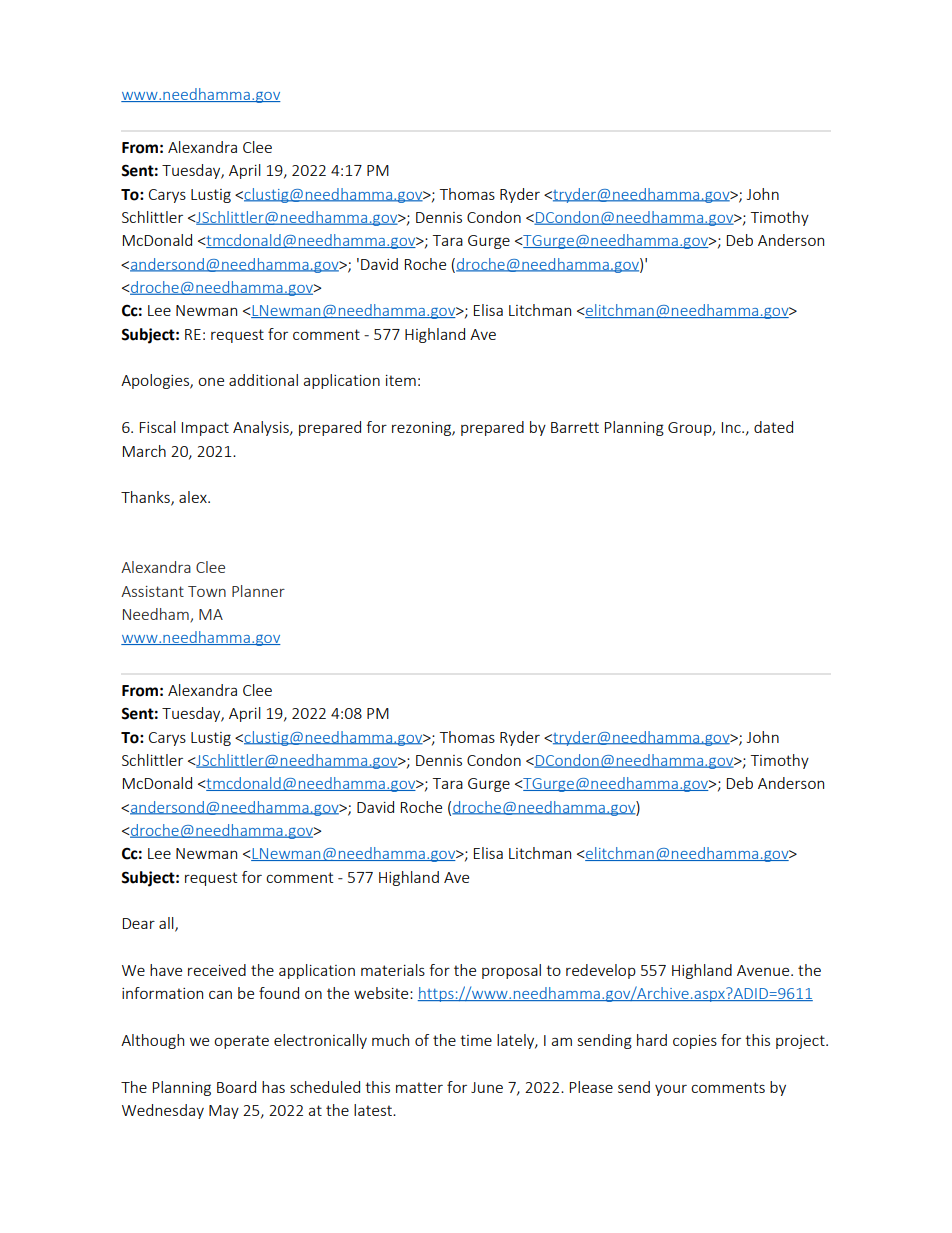 This document has height=1233, width=952. I want to click on proposal, so click(511, 971).
